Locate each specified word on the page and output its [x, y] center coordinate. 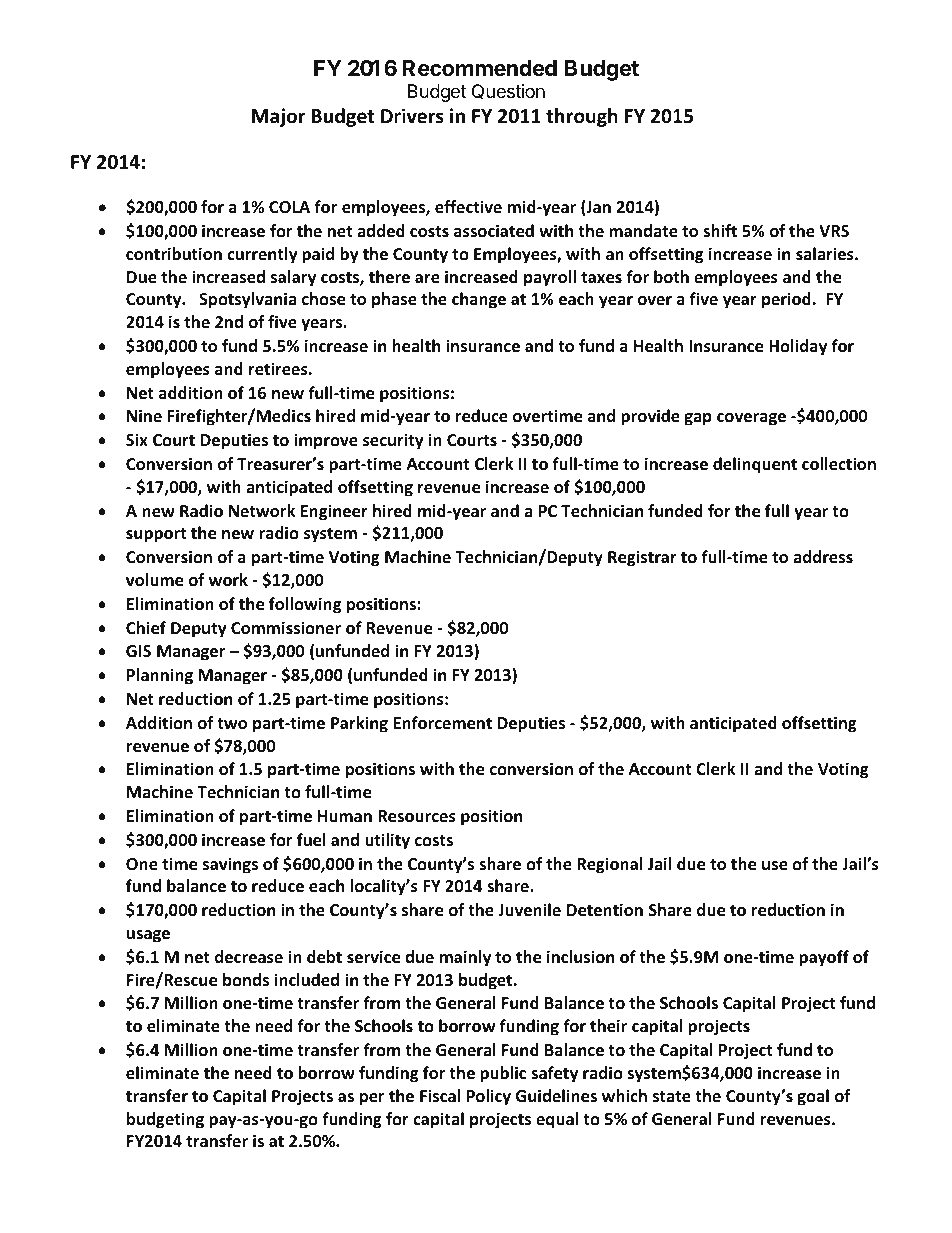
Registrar [642, 558]
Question [508, 92]
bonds [246, 980]
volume [154, 580]
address [823, 557]
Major [278, 117]
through [582, 117]
